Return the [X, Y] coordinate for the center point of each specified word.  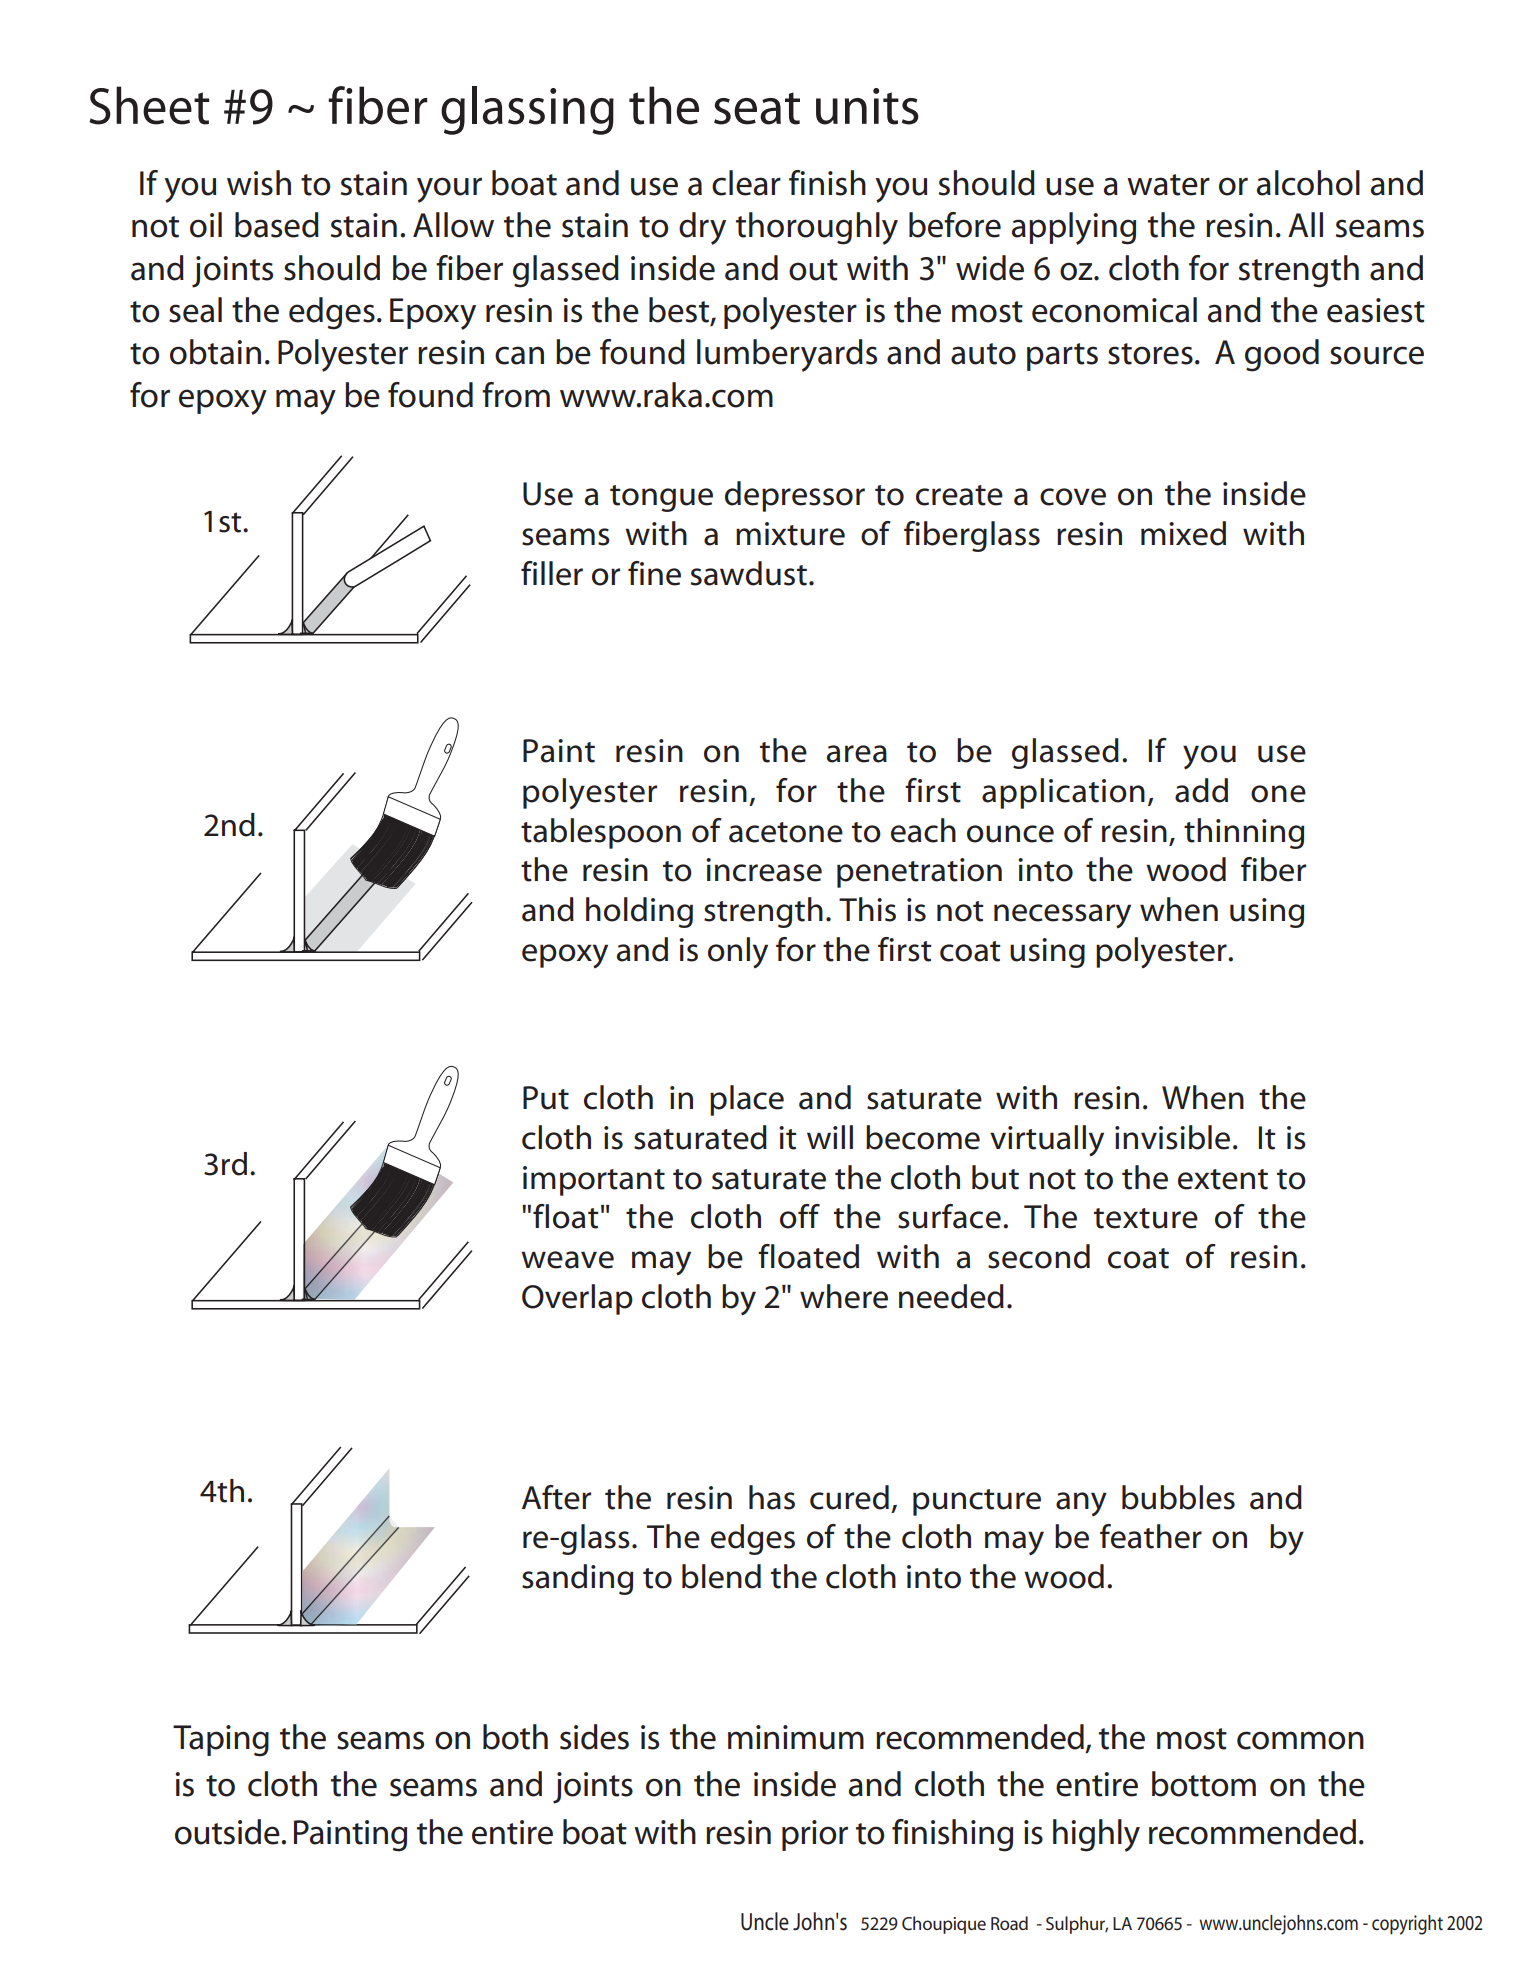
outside [228, 1832]
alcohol [1308, 183]
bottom [1204, 1784]
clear [746, 183]
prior [815, 1835]
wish [259, 183]
